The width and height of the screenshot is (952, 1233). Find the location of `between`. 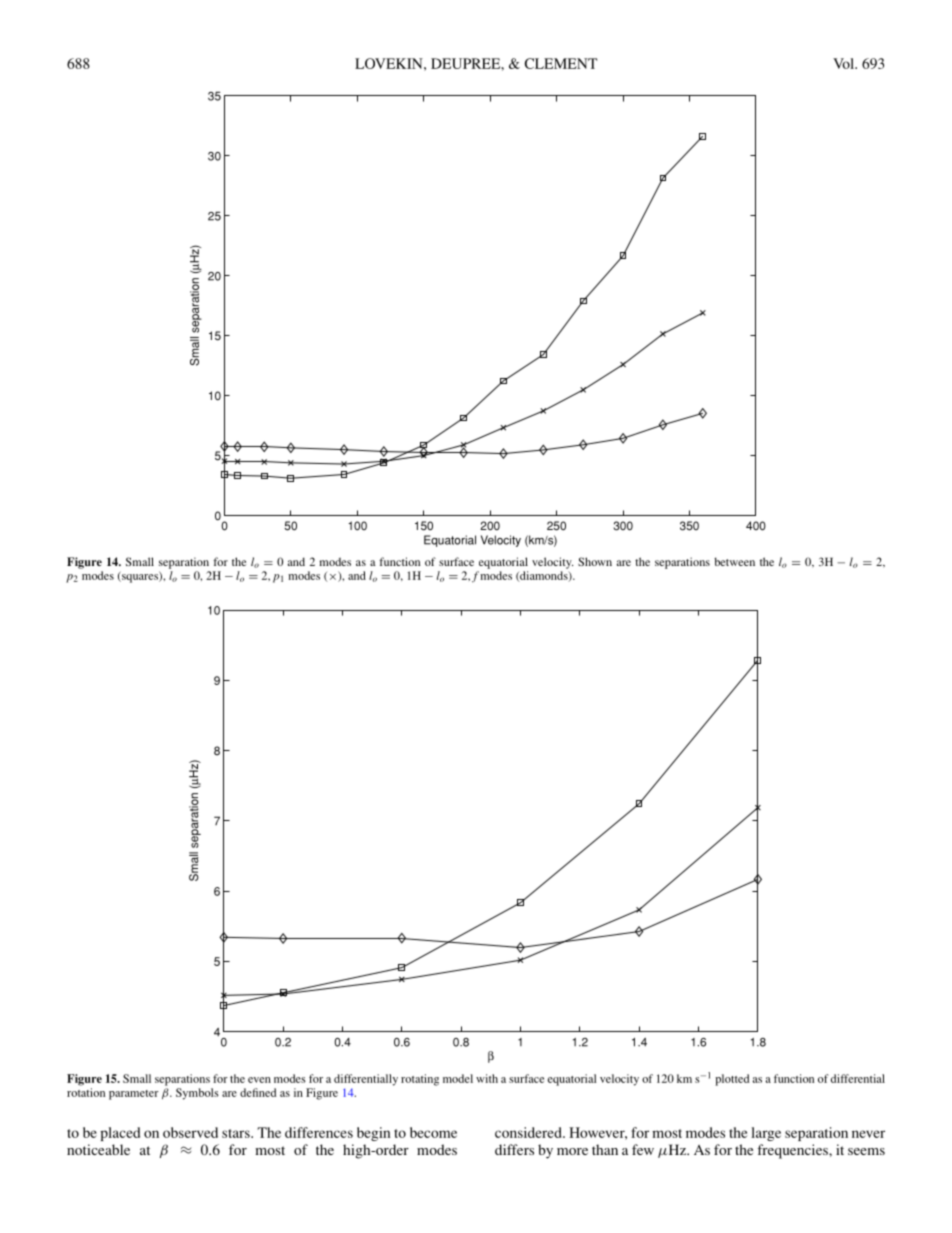

between is located at coordinates (734, 561).
